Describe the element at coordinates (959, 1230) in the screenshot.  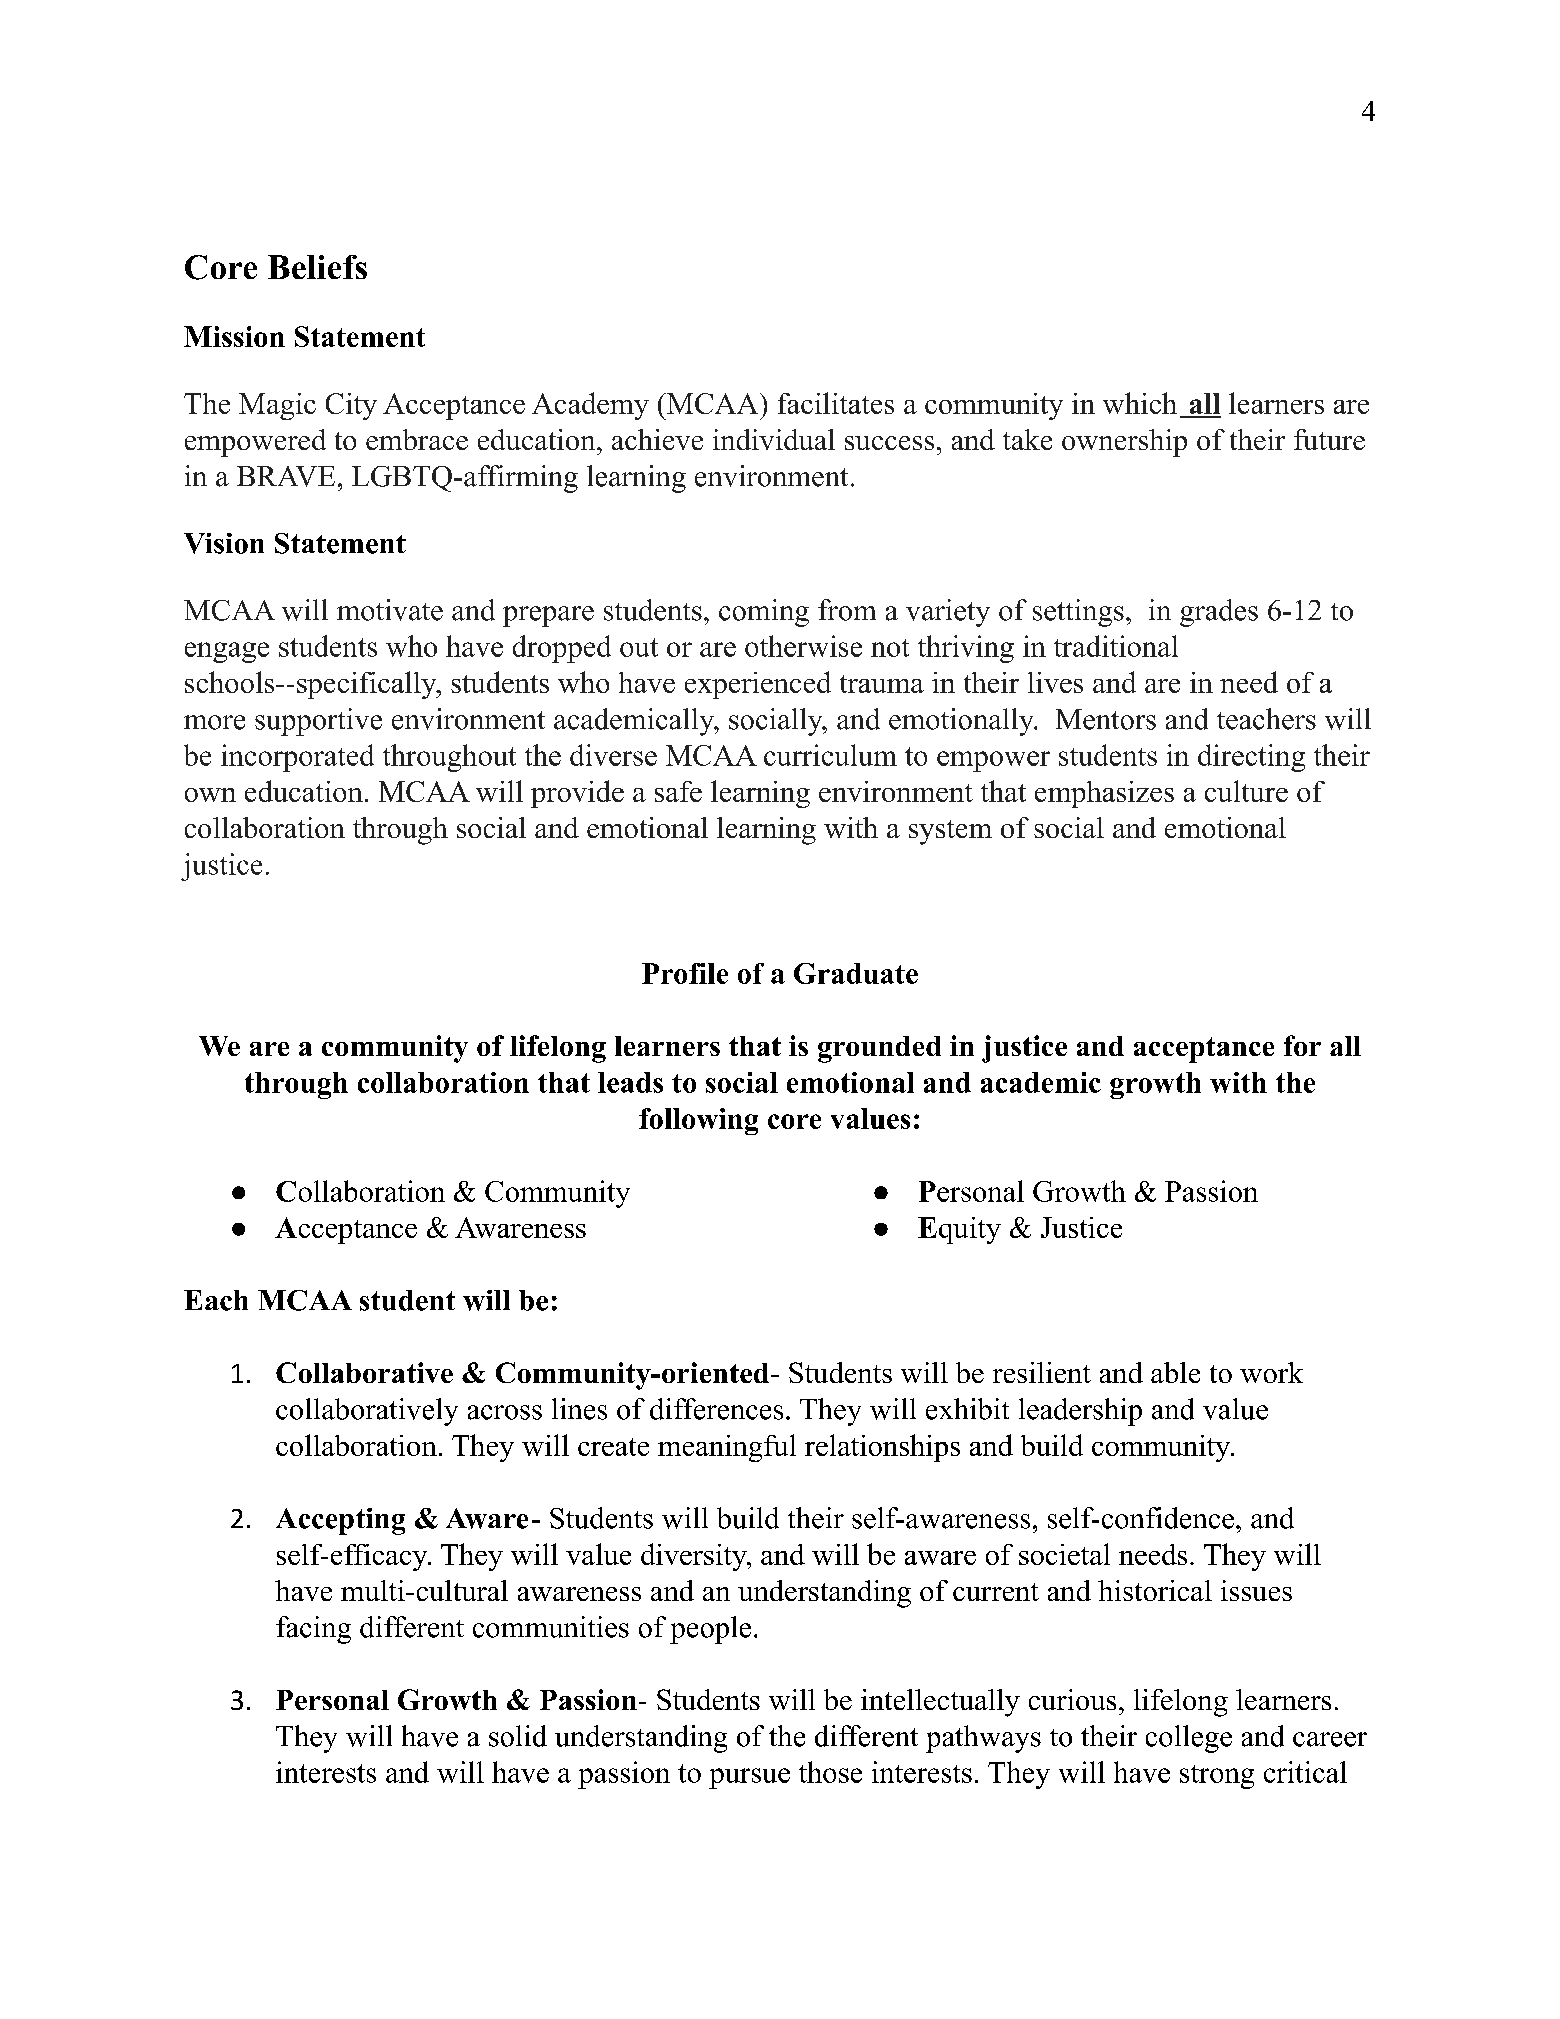
I see `Equity` at that location.
